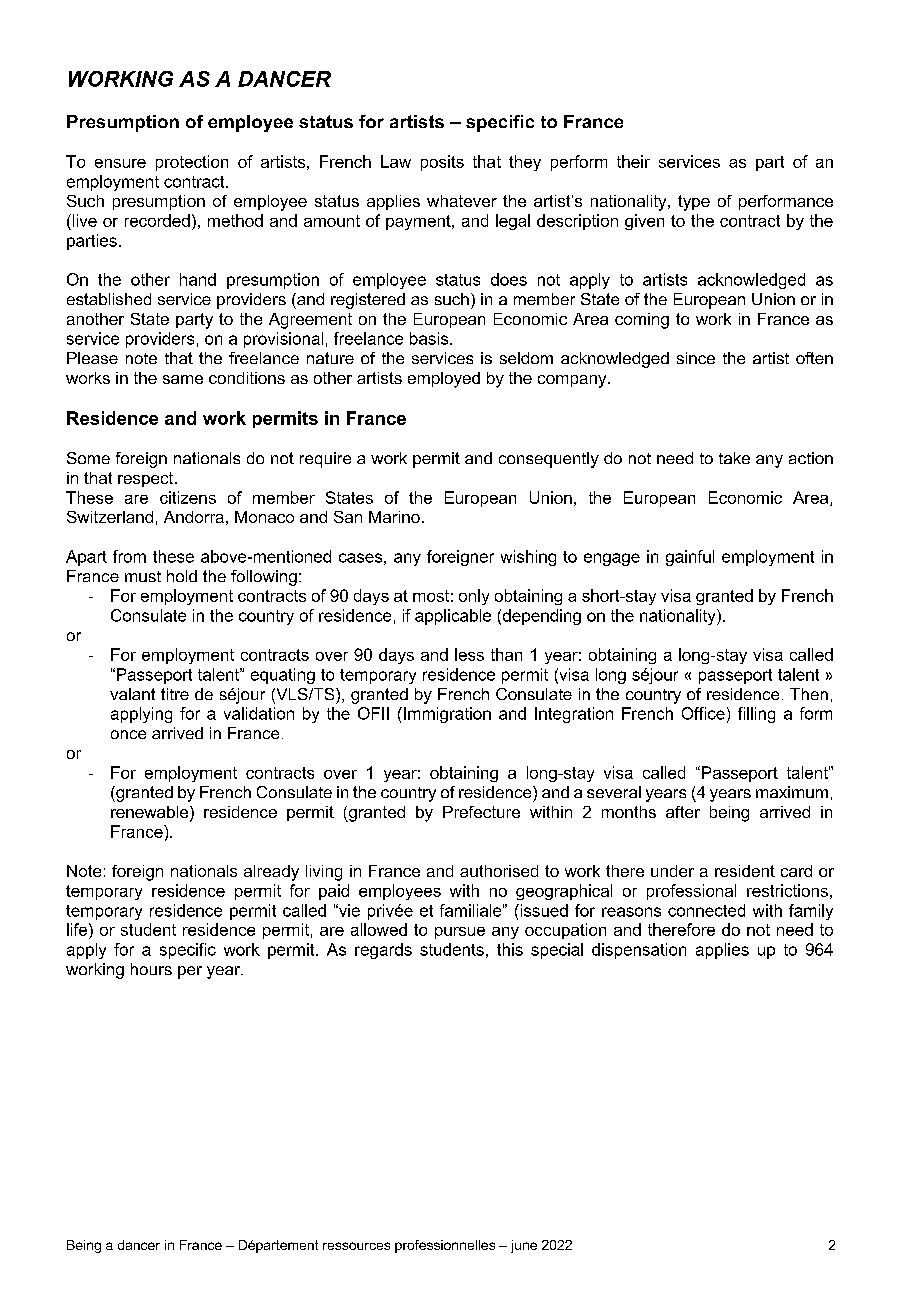  I want to click on resident, so click(745, 871).
